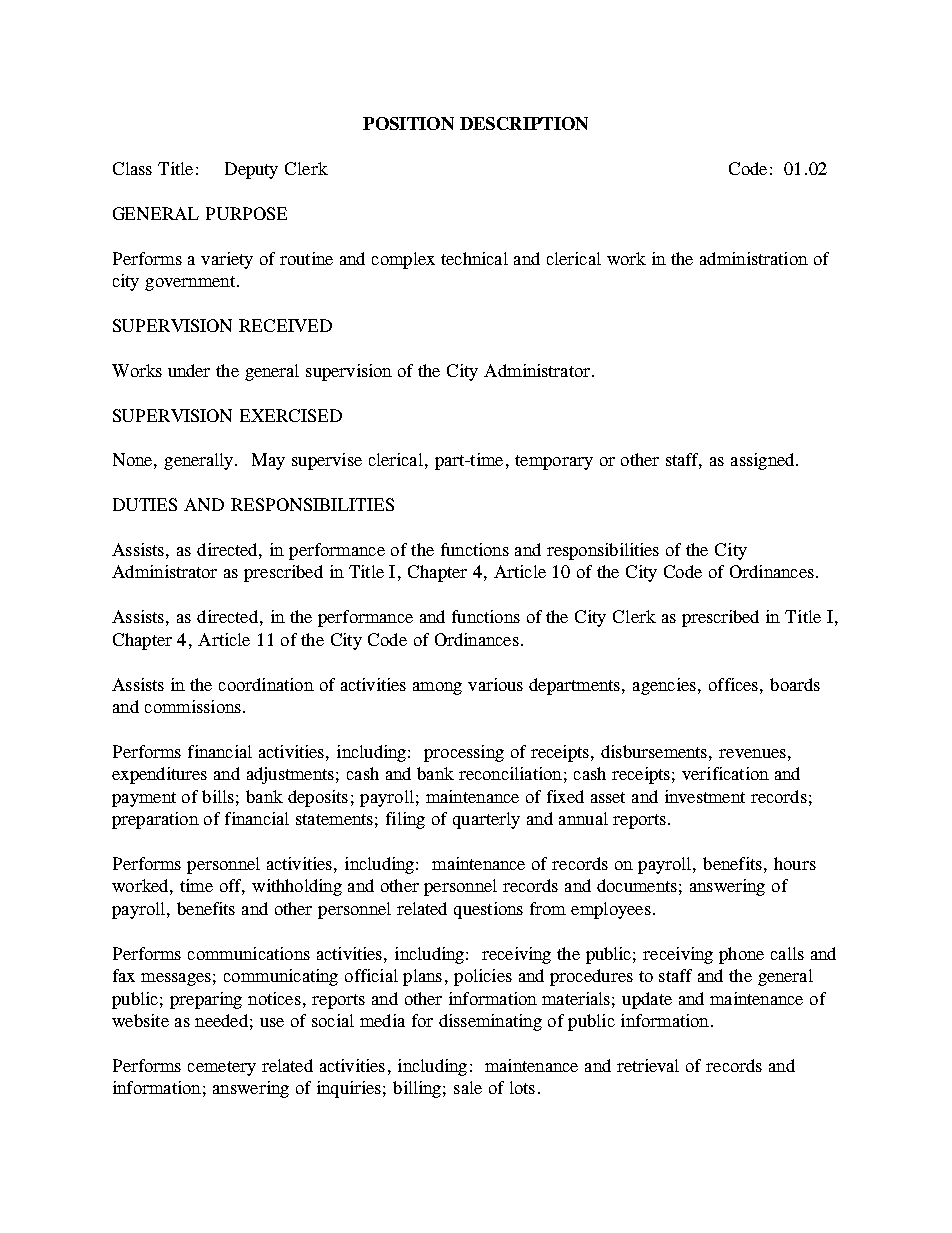 This page has width=952, height=1233. I want to click on various, so click(495, 684).
